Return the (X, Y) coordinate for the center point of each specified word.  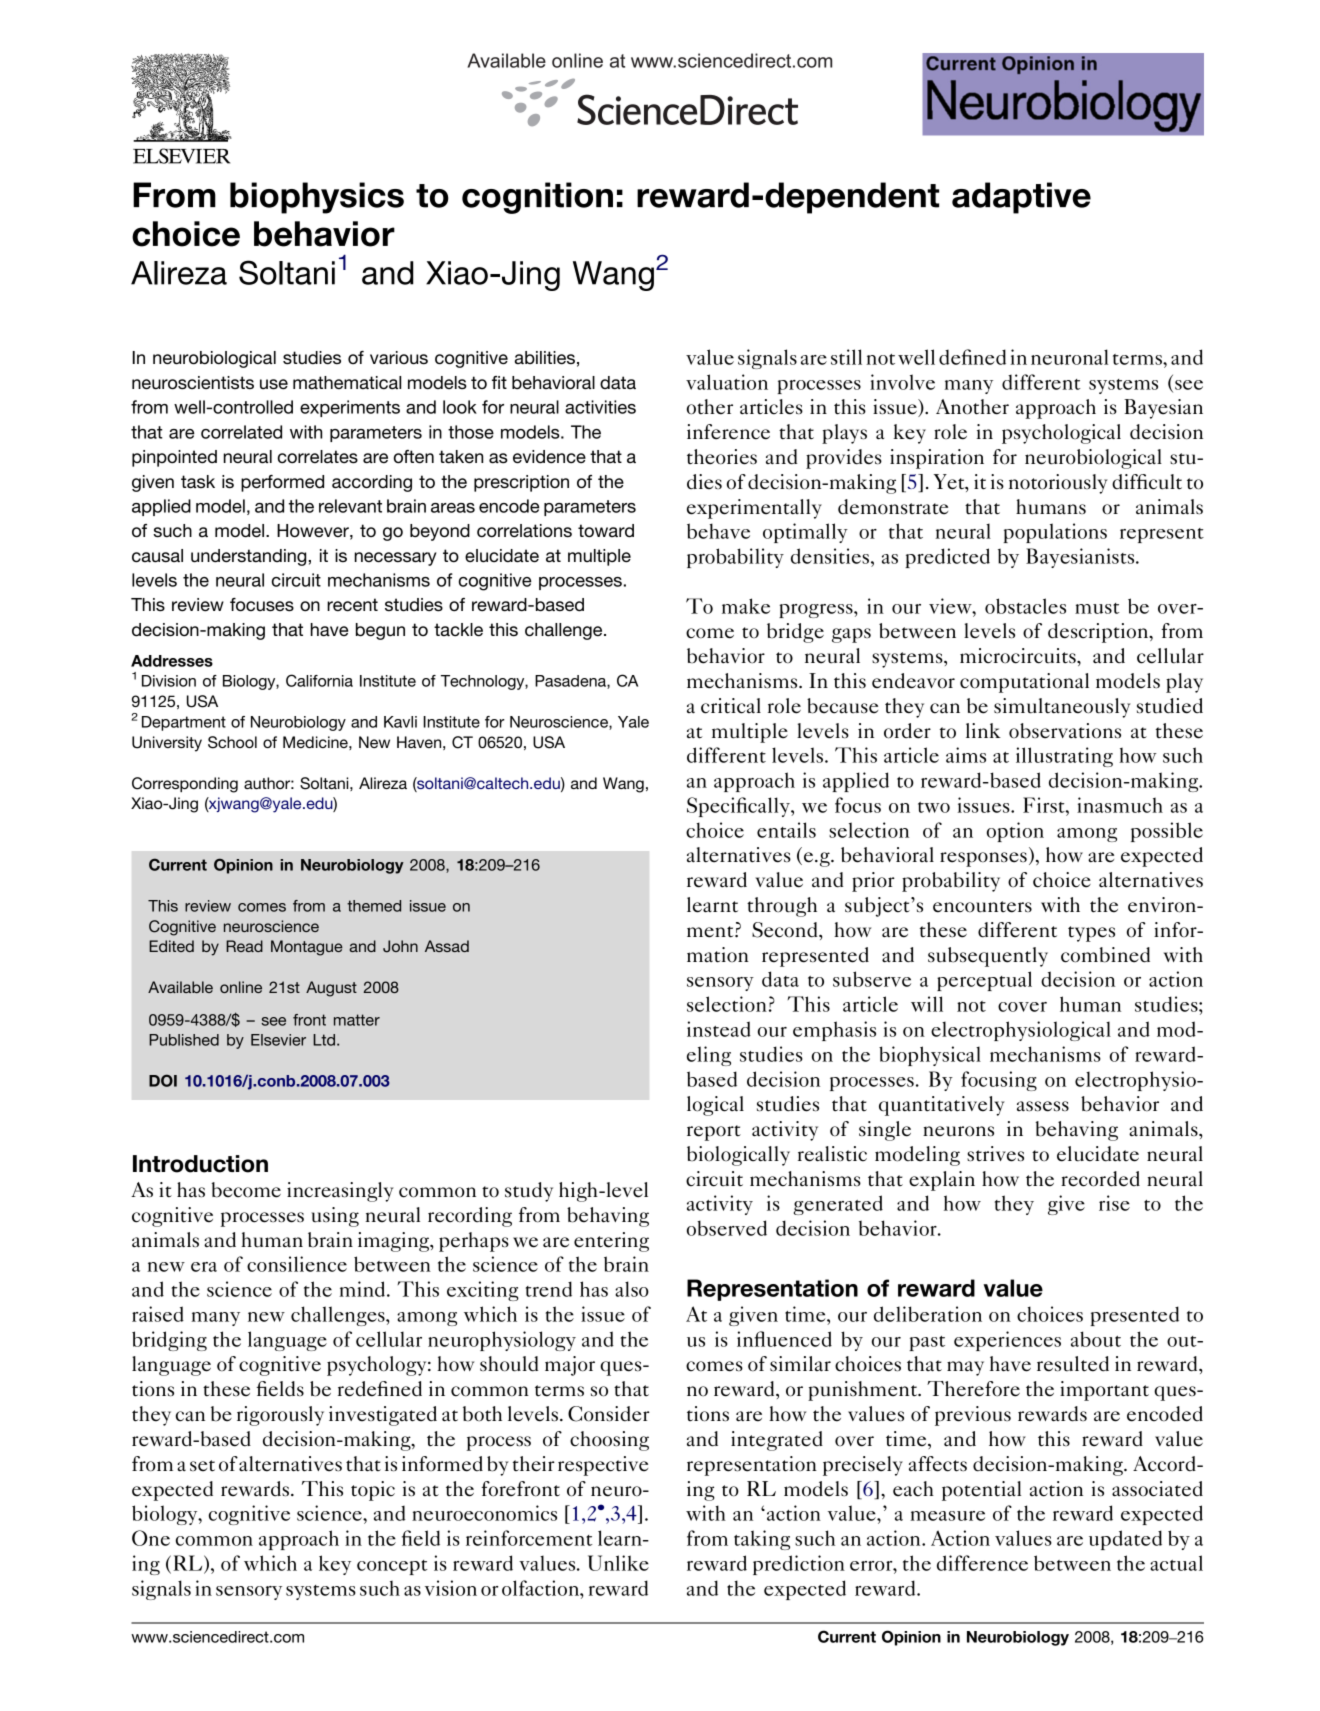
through (782, 907)
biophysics (317, 198)
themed (374, 906)
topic (373, 1491)
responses (983, 859)
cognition (537, 198)
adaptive (1021, 198)
